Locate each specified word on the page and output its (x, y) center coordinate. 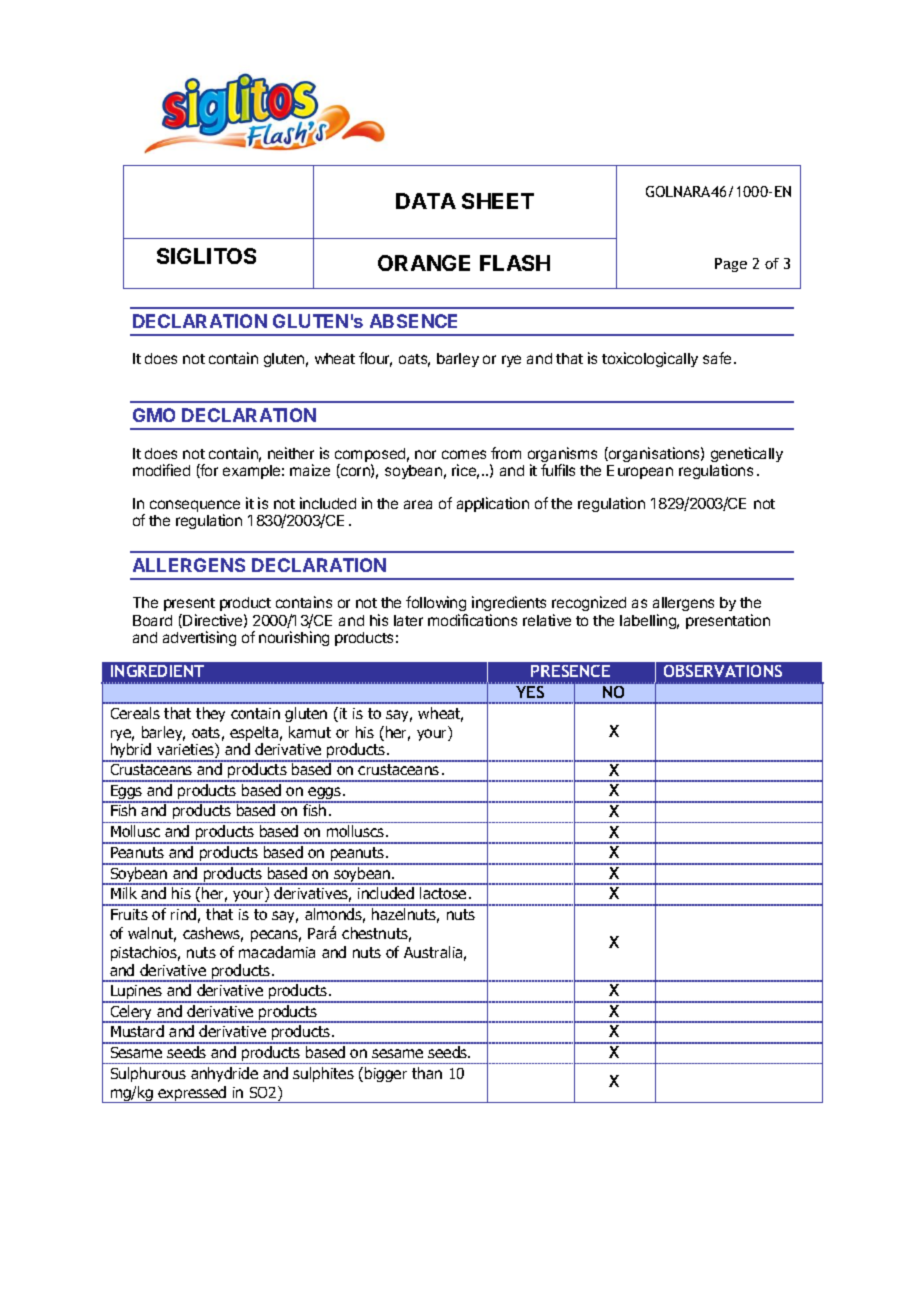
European (640, 472)
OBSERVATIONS (723, 671)
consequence (195, 507)
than (427, 1073)
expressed (193, 1094)
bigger (386, 1074)
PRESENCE (570, 671)
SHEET (498, 201)
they (210, 714)
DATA (426, 201)
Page (731, 265)
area (418, 504)
